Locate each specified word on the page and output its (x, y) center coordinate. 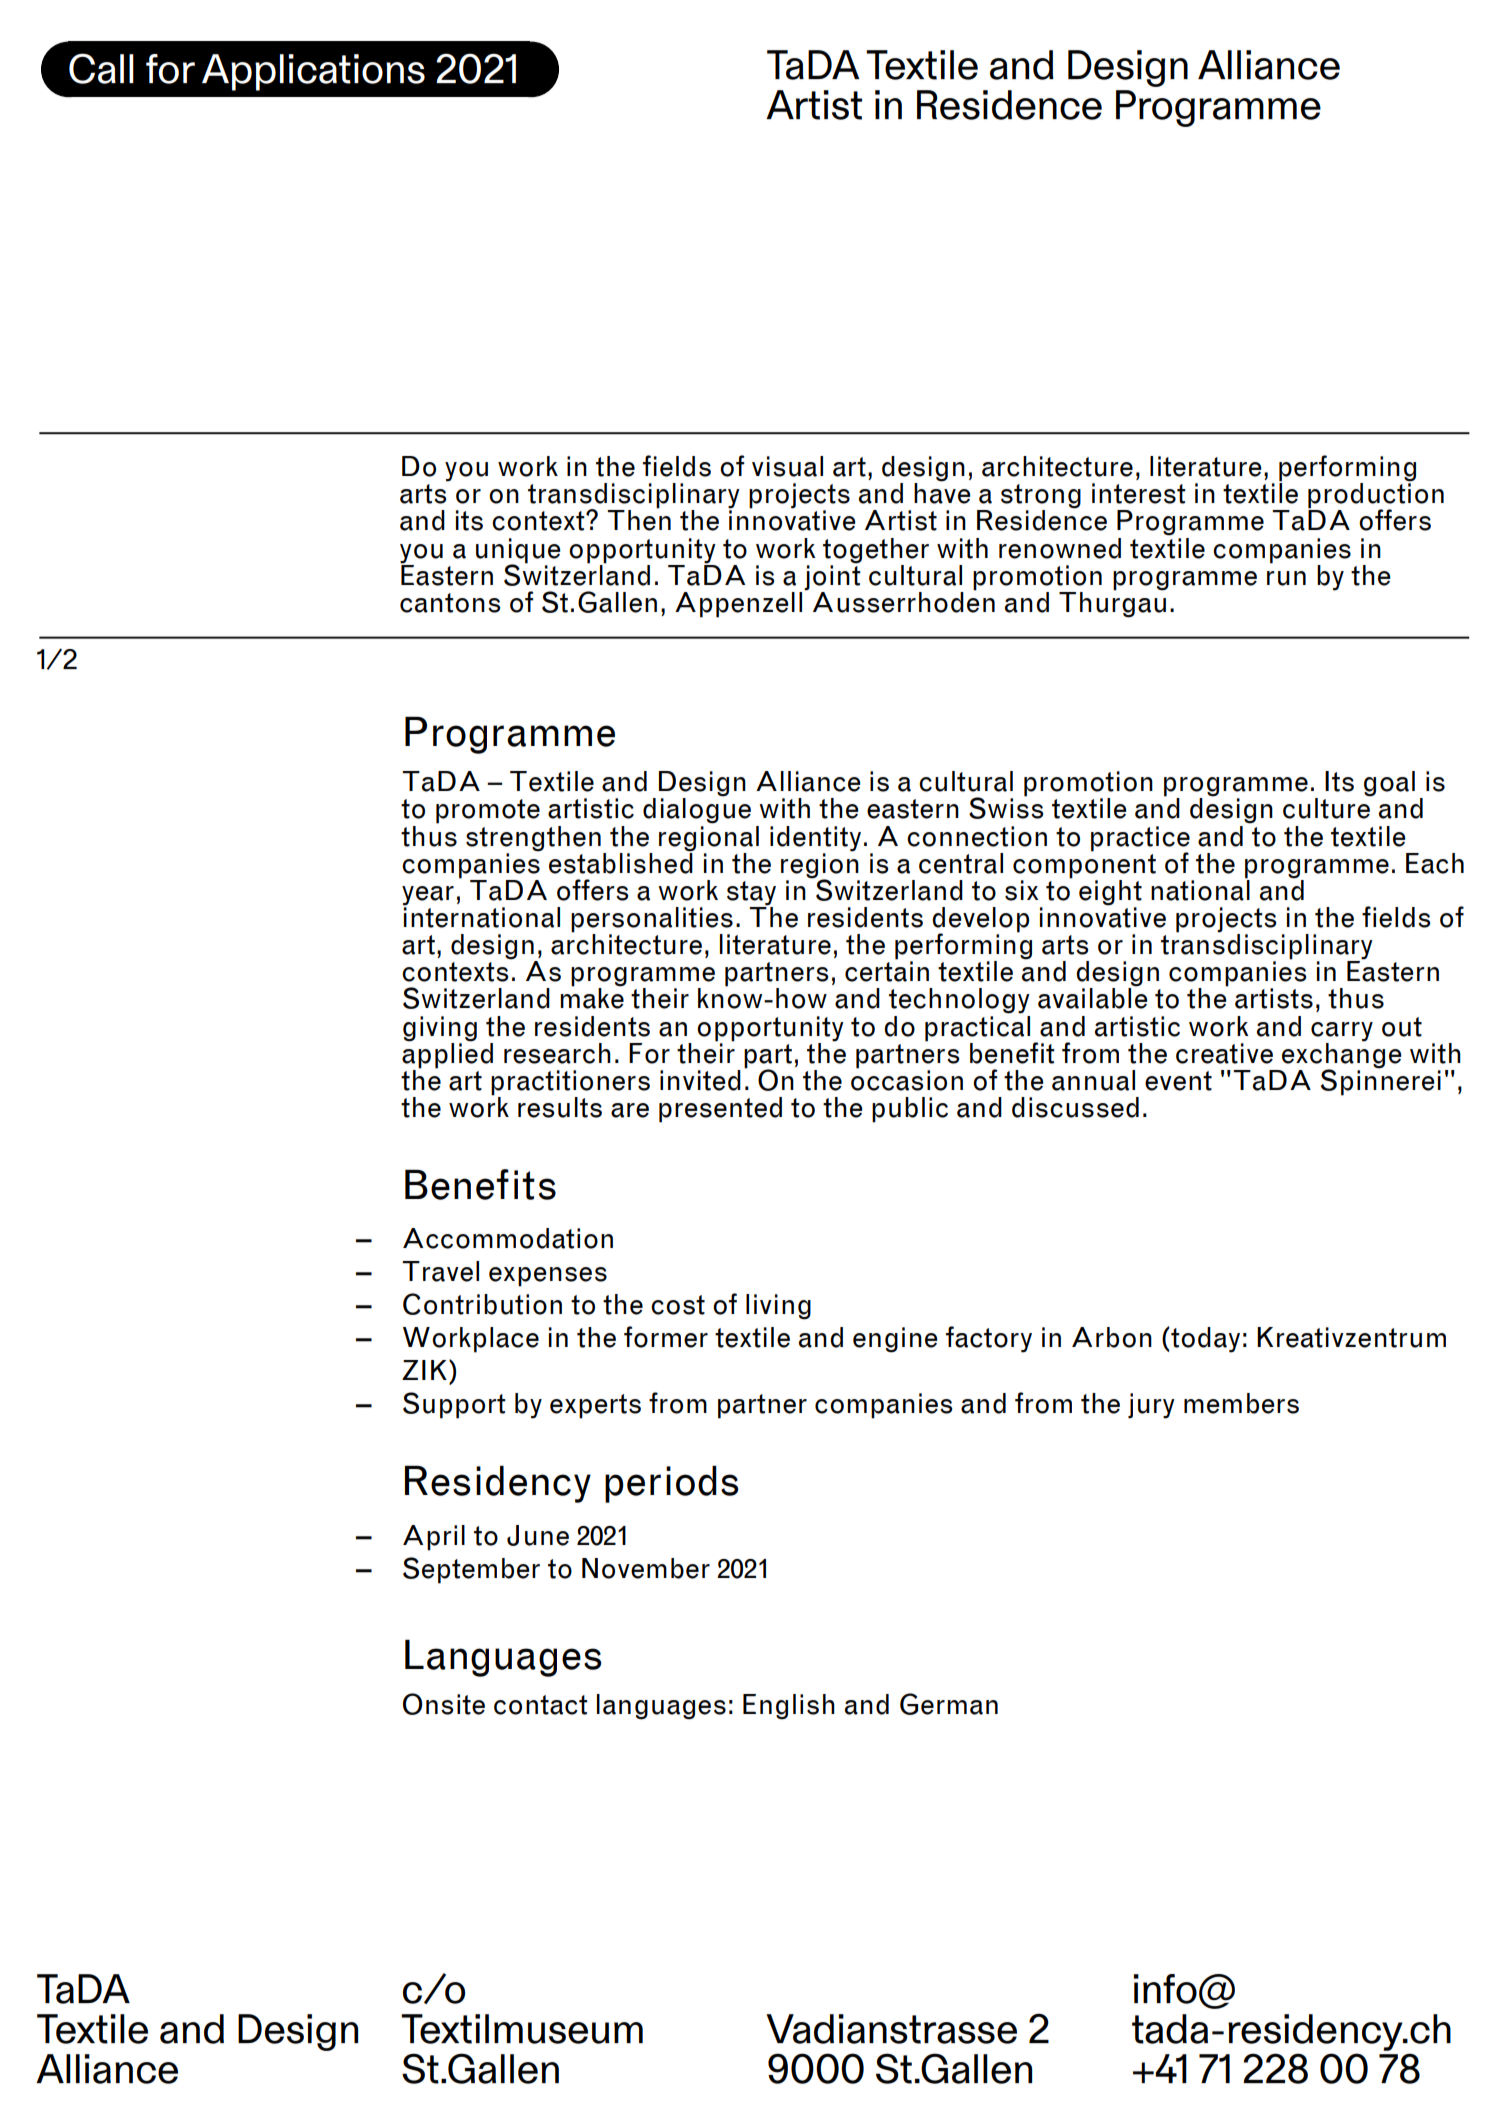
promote (488, 811)
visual (787, 466)
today (1205, 1340)
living (778, 1307)
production (1376, 496)
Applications (313, 72)
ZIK (424, 1370)
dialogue (697, 810)
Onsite (444, 1704)
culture (1327, 807)
